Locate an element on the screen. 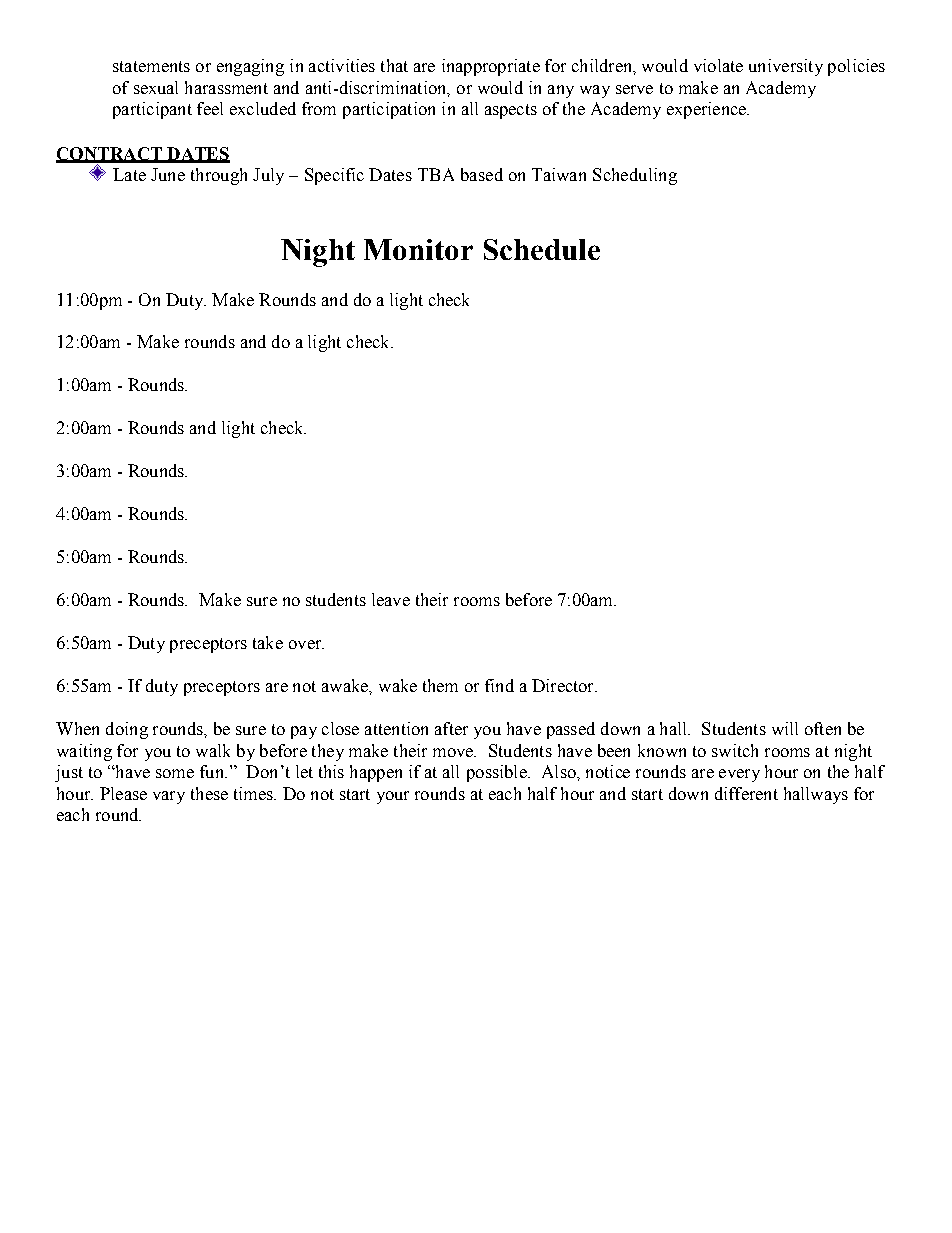 This screenshot has height=1233, width=952. Monitor is located at coordinates (418, 249).
